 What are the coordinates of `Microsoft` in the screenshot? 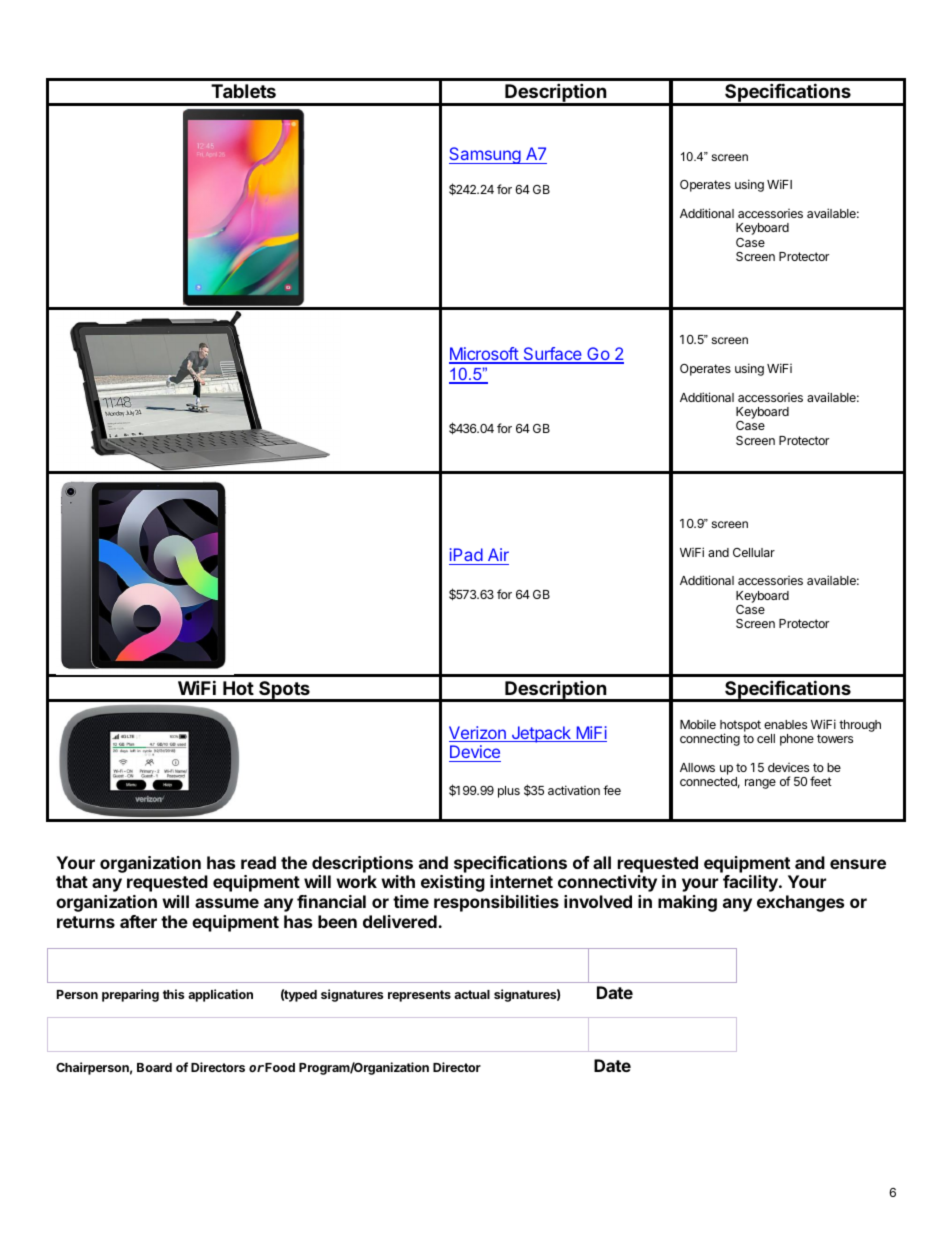 It's located at (484, 355).
